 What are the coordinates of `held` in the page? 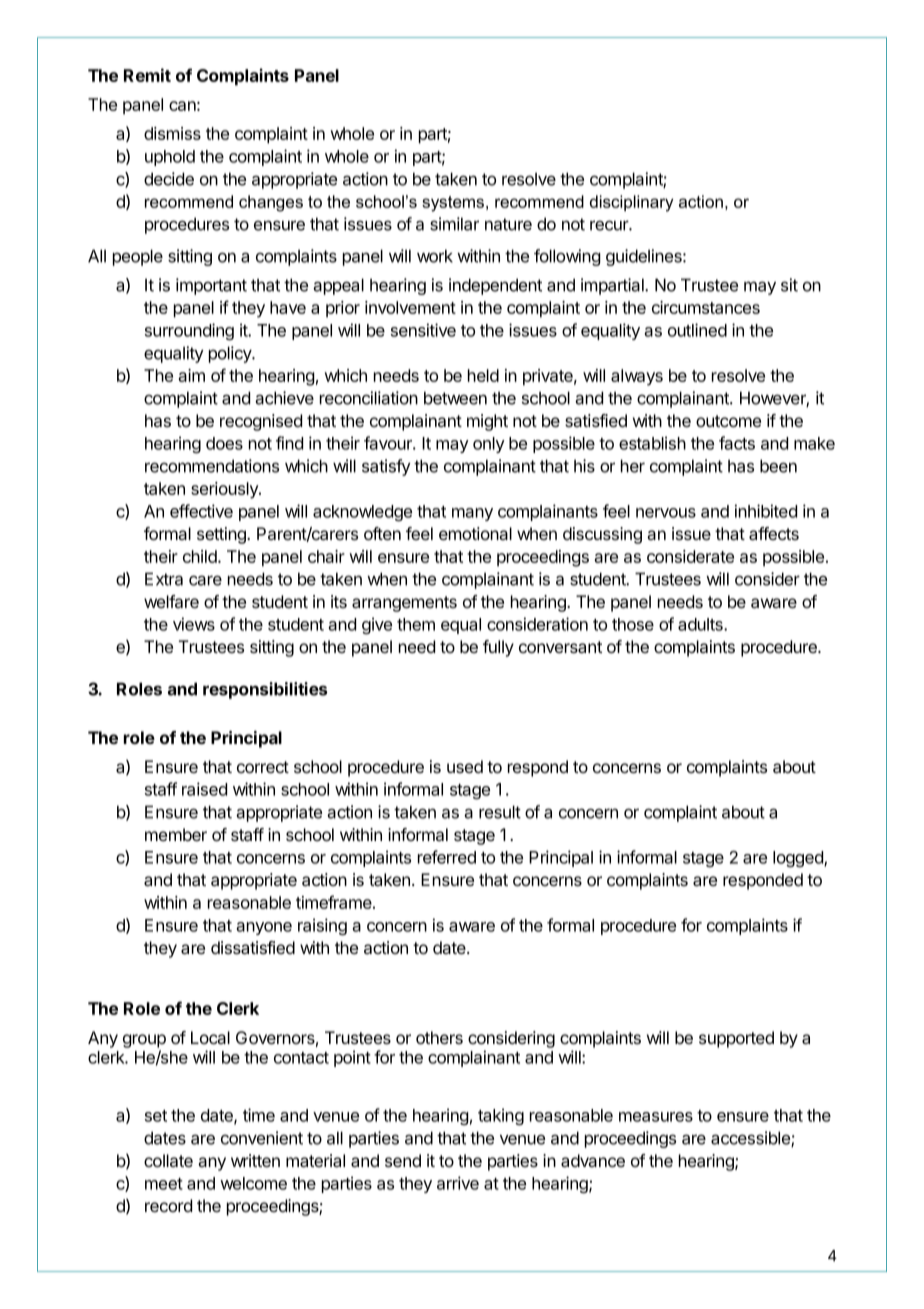 It's located at (483, 375).
